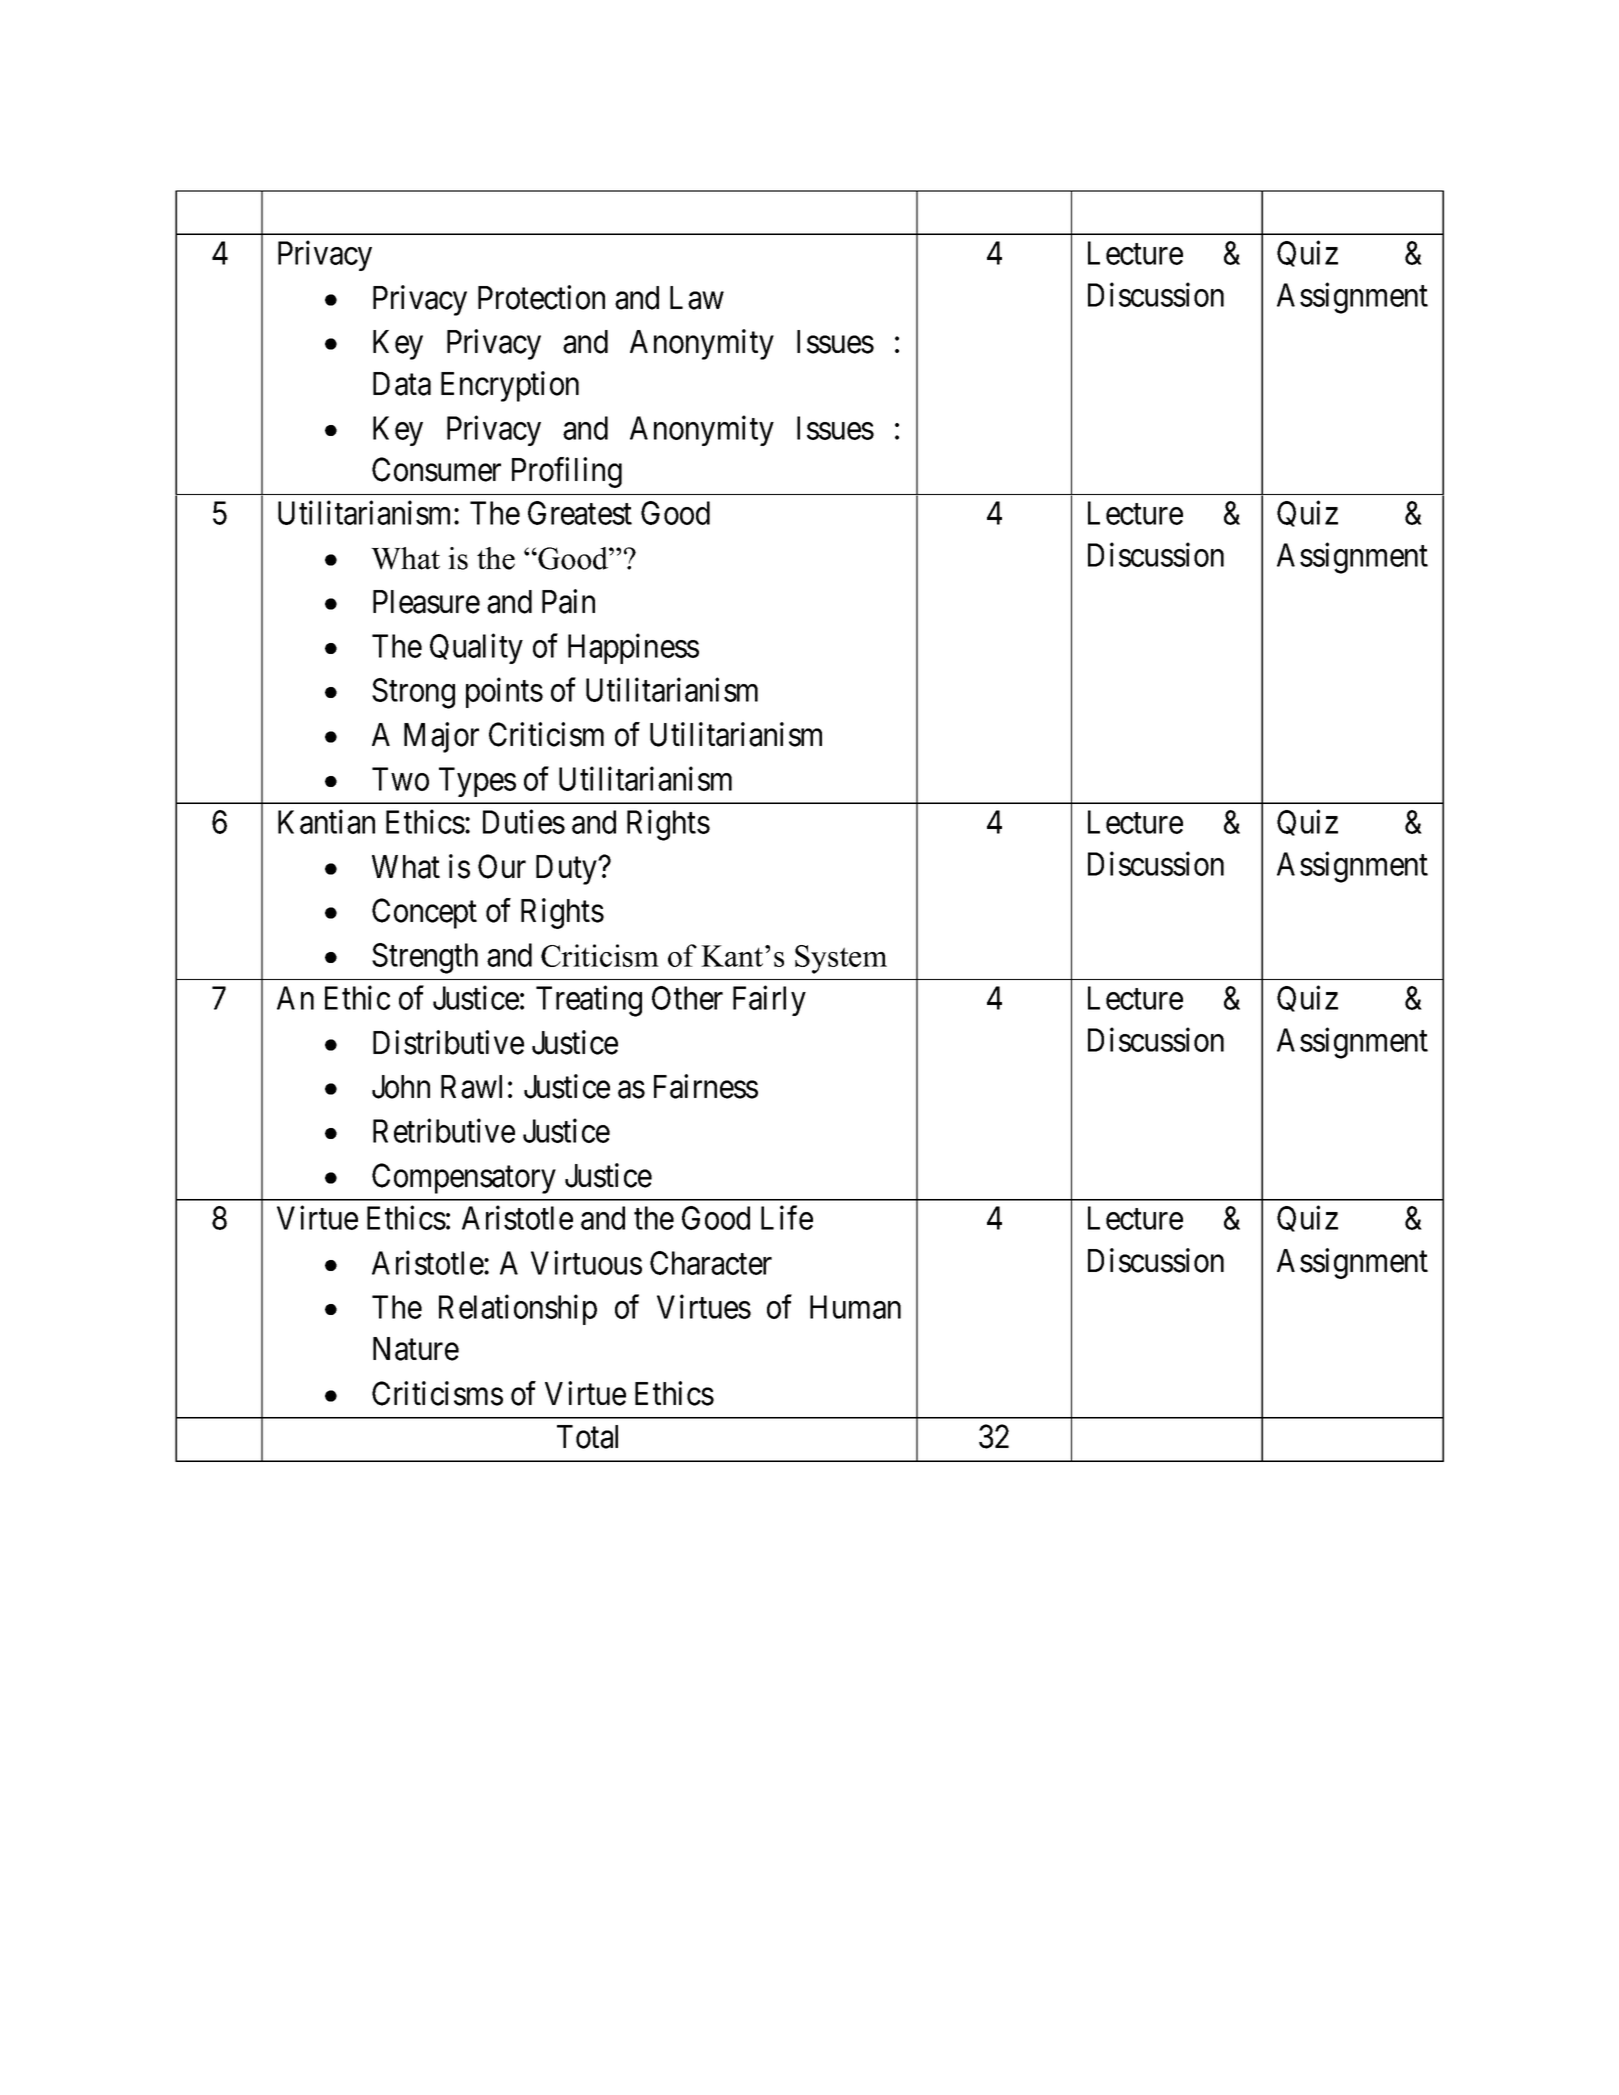 The width and height of the page is (1619, 2095). I want to click on Human, so click(855, 1307).
